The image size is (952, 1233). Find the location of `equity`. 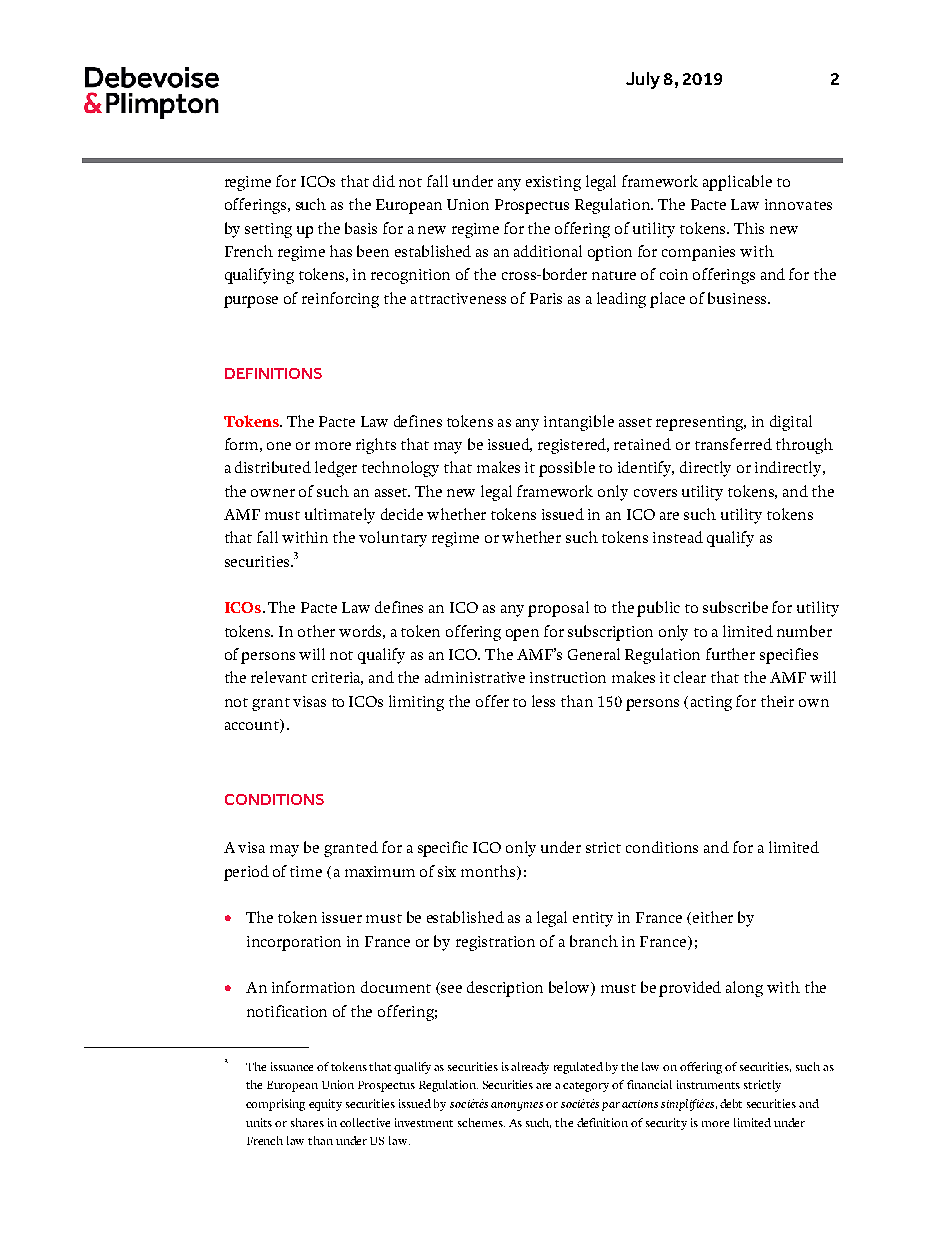

equity is located at coordinates (325, 1105).
